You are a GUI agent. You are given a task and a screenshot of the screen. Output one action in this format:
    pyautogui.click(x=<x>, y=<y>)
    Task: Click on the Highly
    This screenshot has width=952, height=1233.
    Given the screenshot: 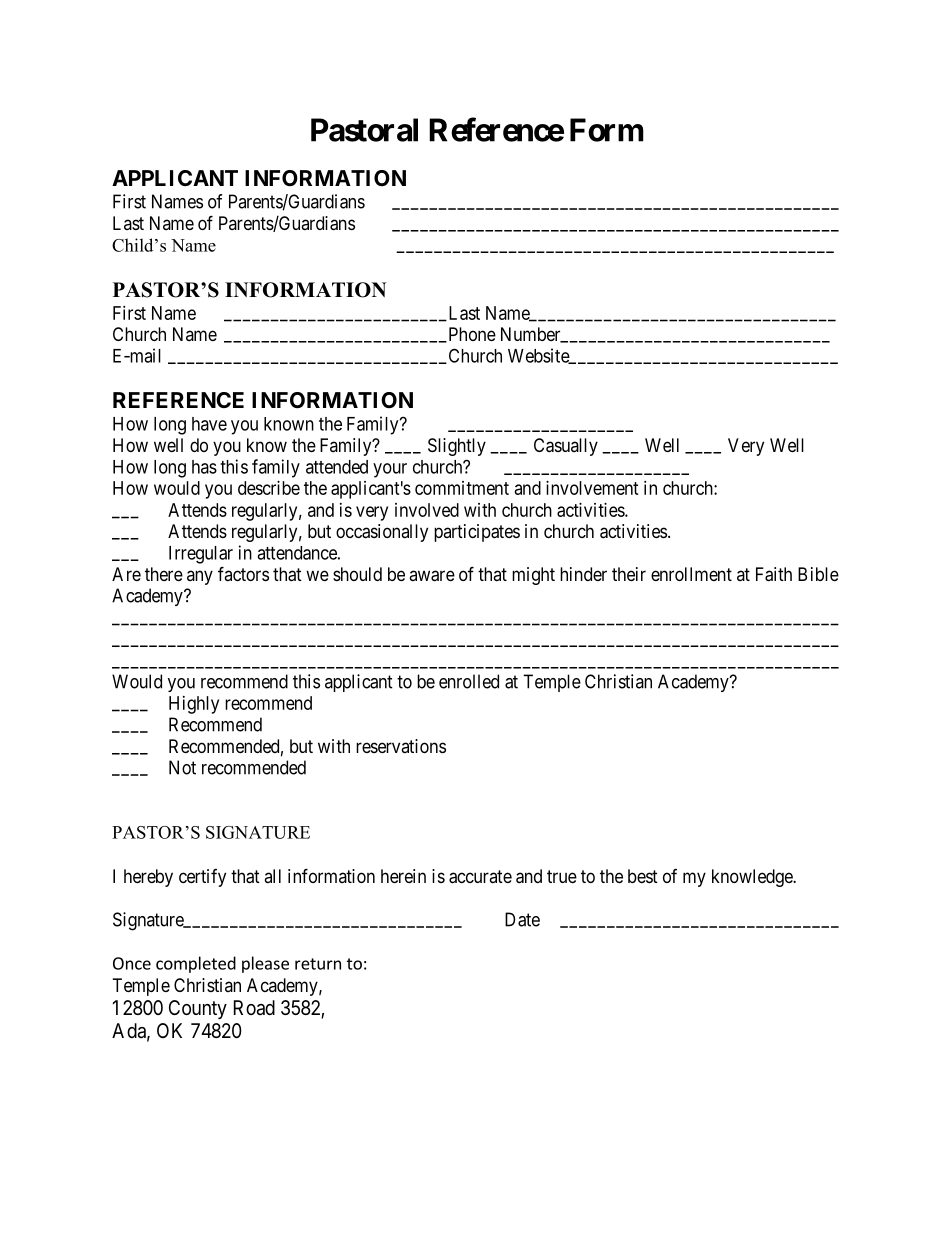 What is the action you would take?
    pyautogui.click(x=194, y=705)
